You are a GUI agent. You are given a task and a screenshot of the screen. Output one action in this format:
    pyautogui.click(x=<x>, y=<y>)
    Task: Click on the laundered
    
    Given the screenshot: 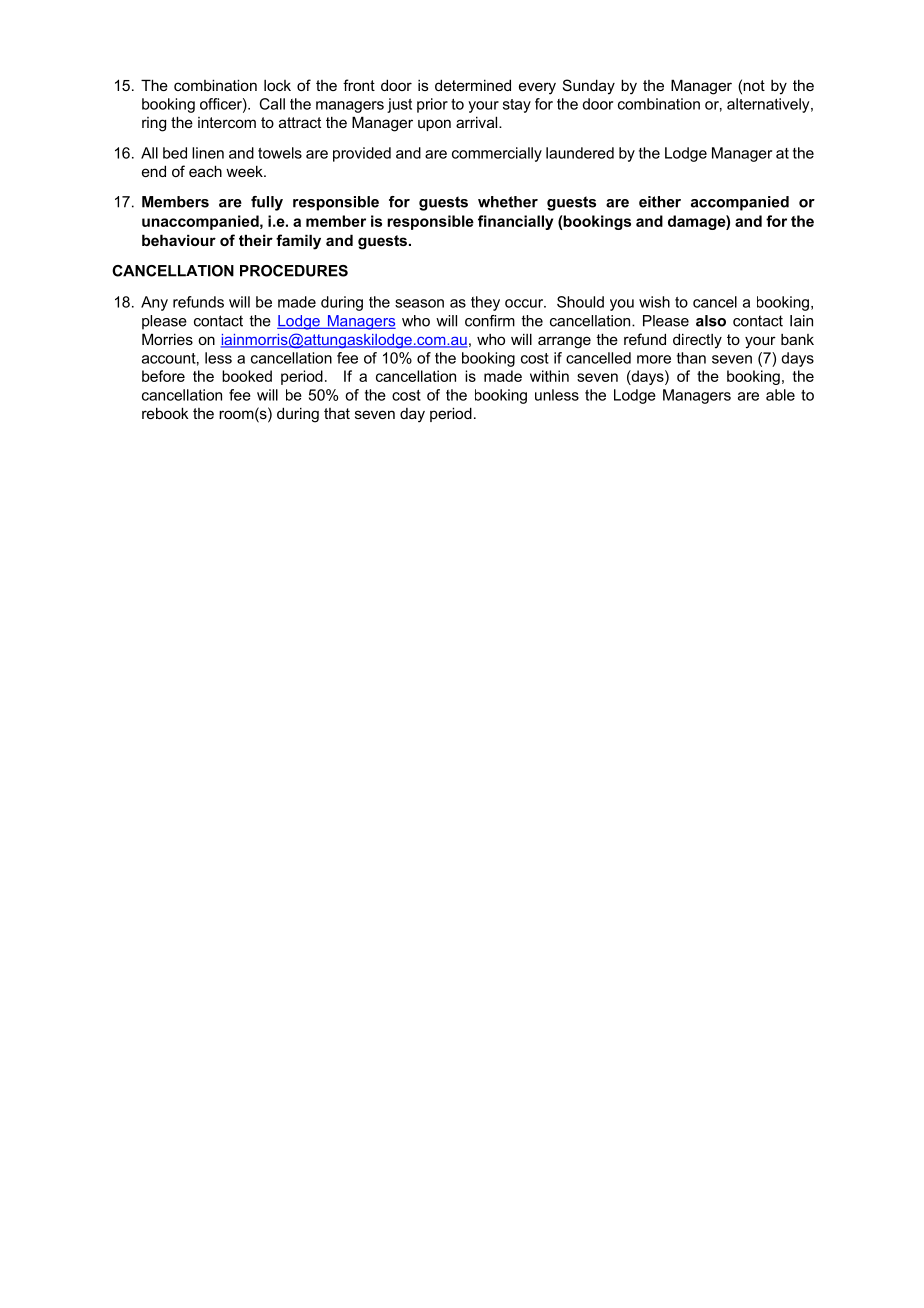 What is the action you would take?
    pyautogui.click(x=580, y=153)
